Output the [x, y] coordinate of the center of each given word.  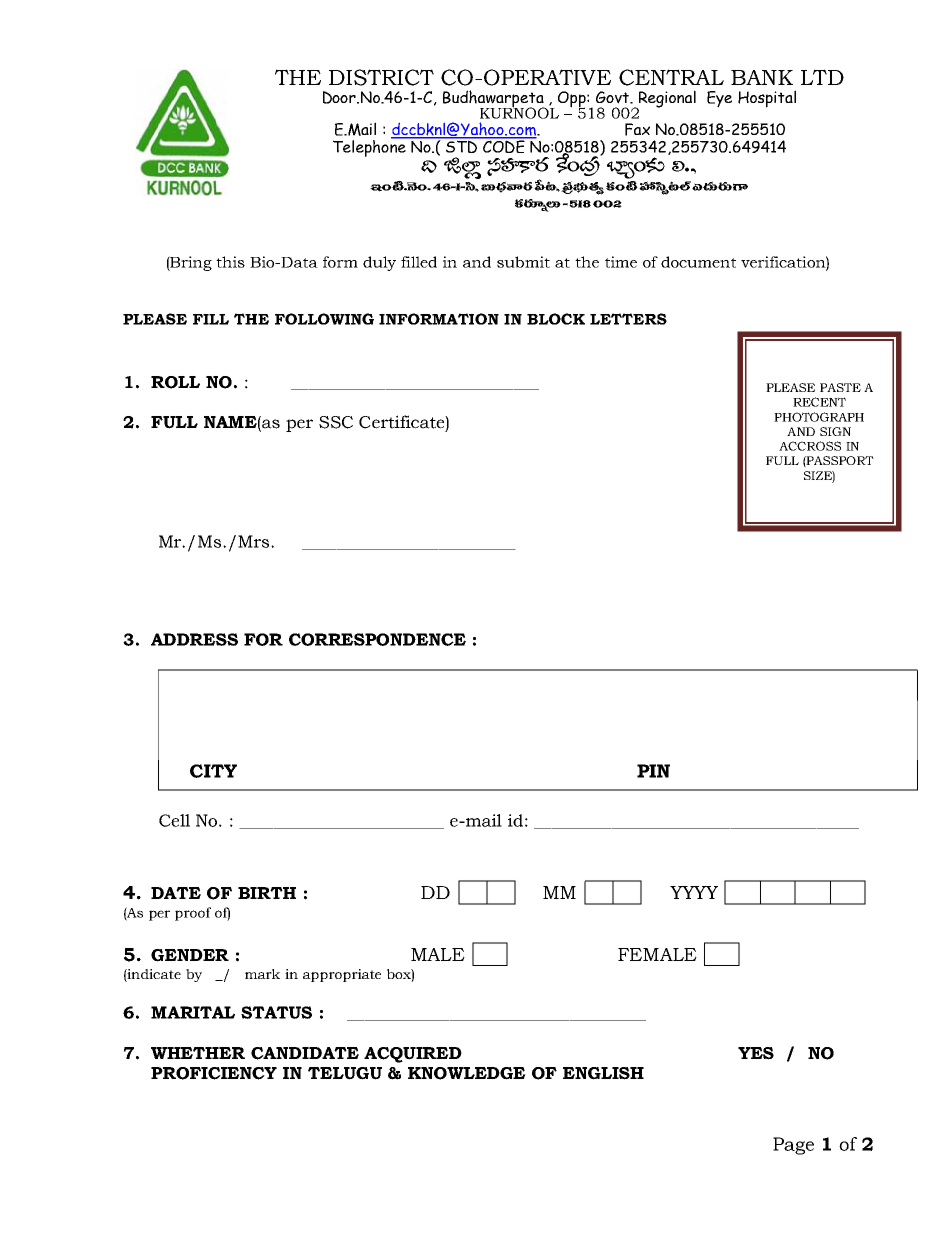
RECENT [819, 402]
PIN [653, 771]
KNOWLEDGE [467, 1073]
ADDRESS [194, 639]
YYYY [694, 892]
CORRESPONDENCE [377, 639]
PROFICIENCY [214, 1073]
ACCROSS [810, 446]
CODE [504, 145]
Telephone [370, 147]
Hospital [767, 99]
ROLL [175, 382]
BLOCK [556, 319]
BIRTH [267, 893]
